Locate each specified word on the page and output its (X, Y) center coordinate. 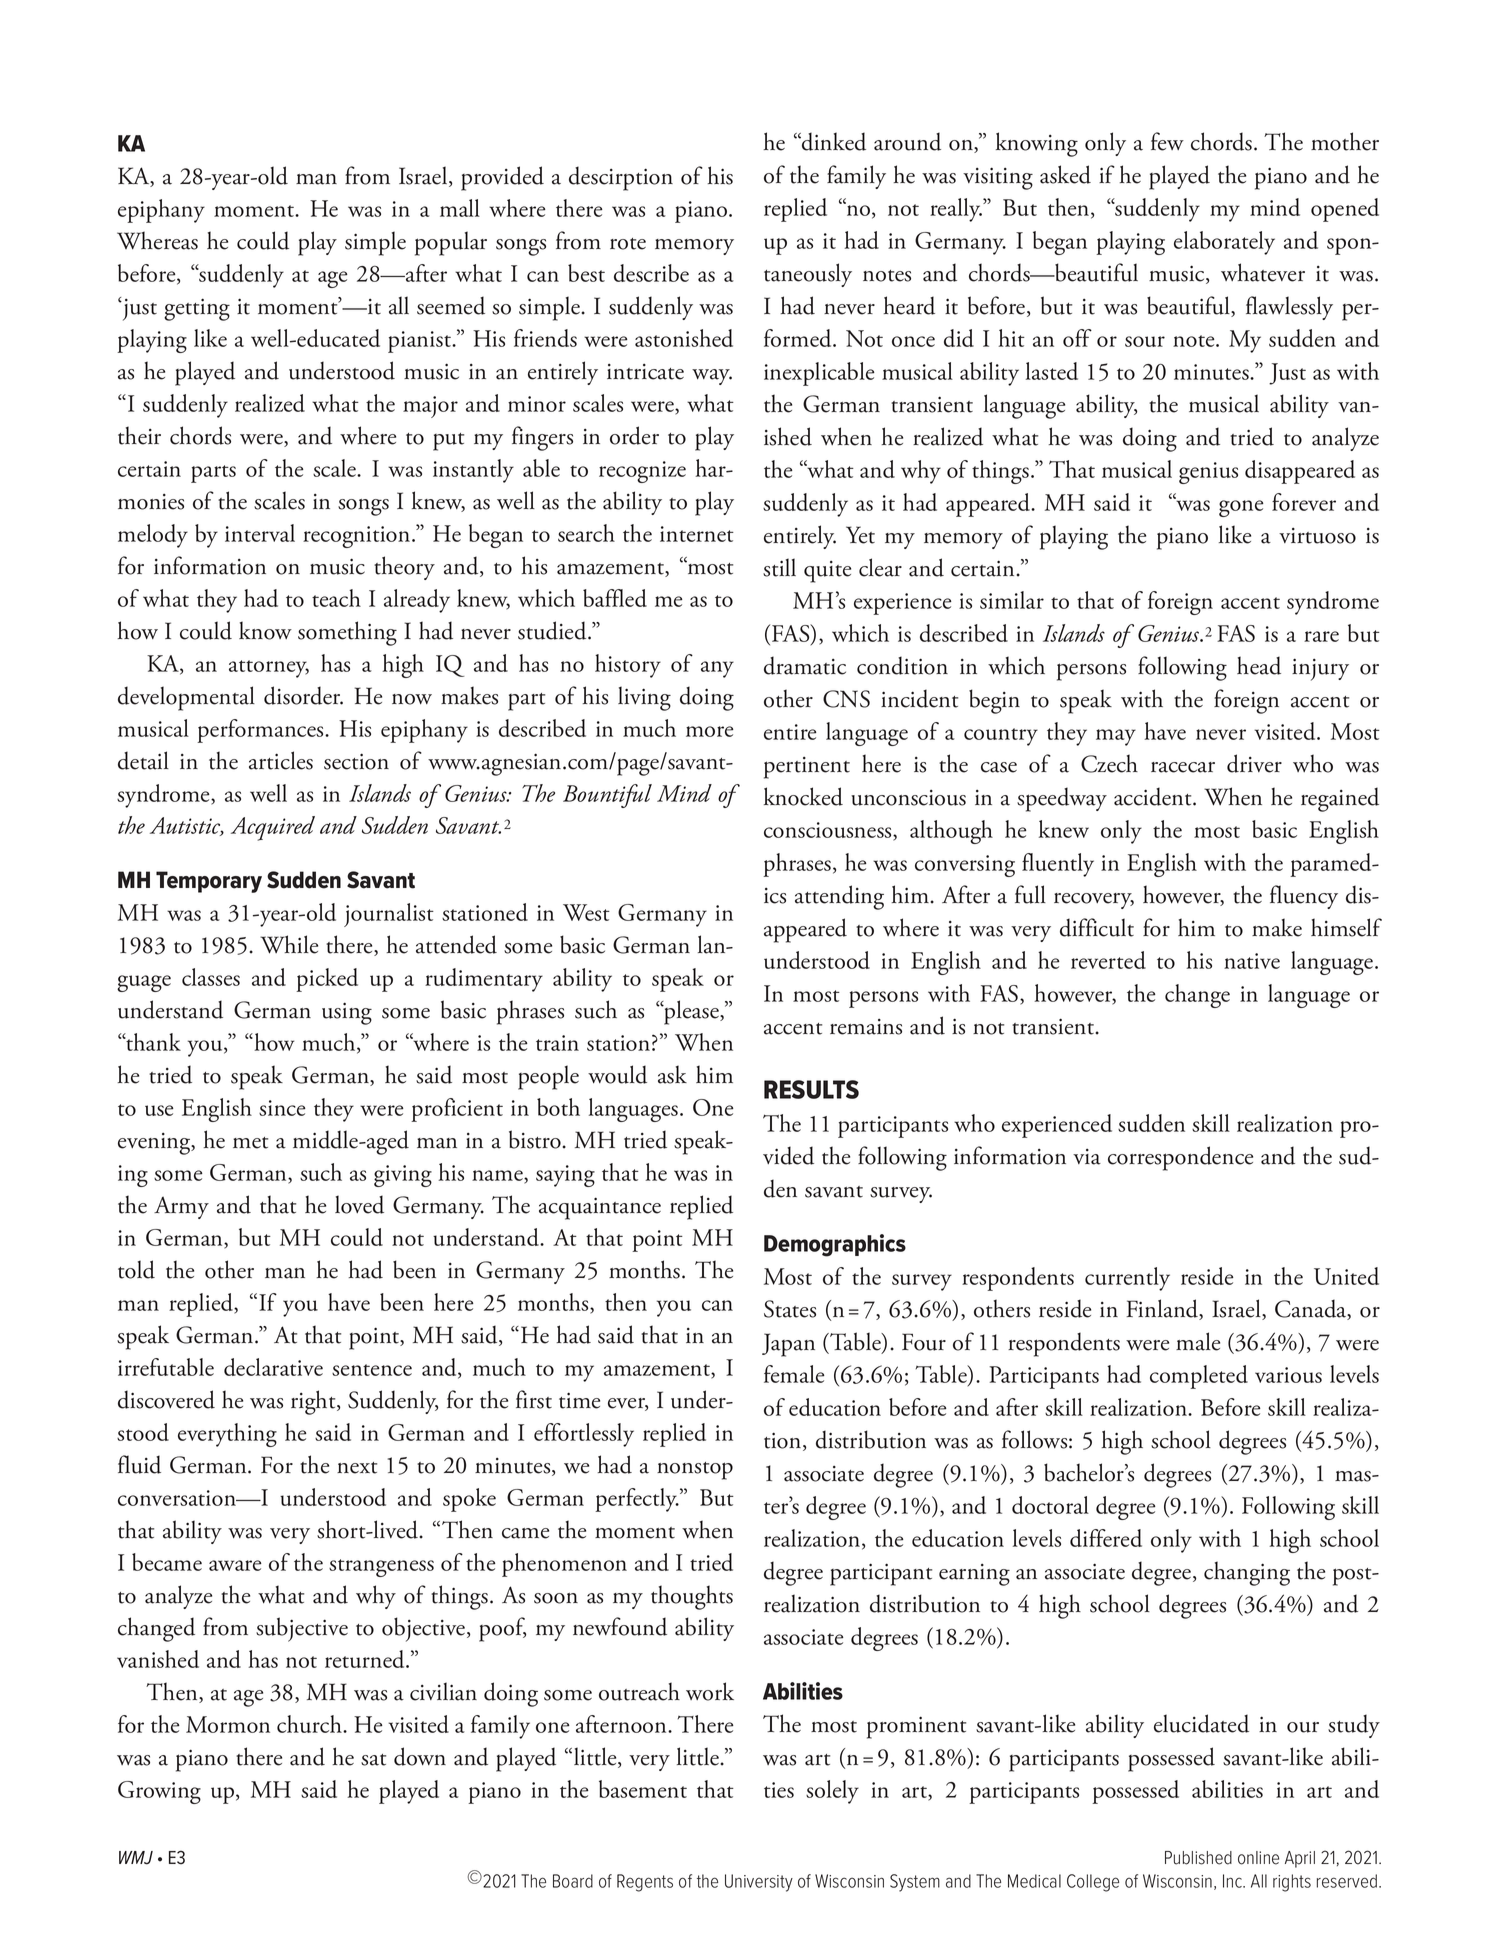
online (1258, 1858)
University (759, 1883)
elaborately (1224, 243)
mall (460, 208)
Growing (159, 1792)
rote (628, 244)
